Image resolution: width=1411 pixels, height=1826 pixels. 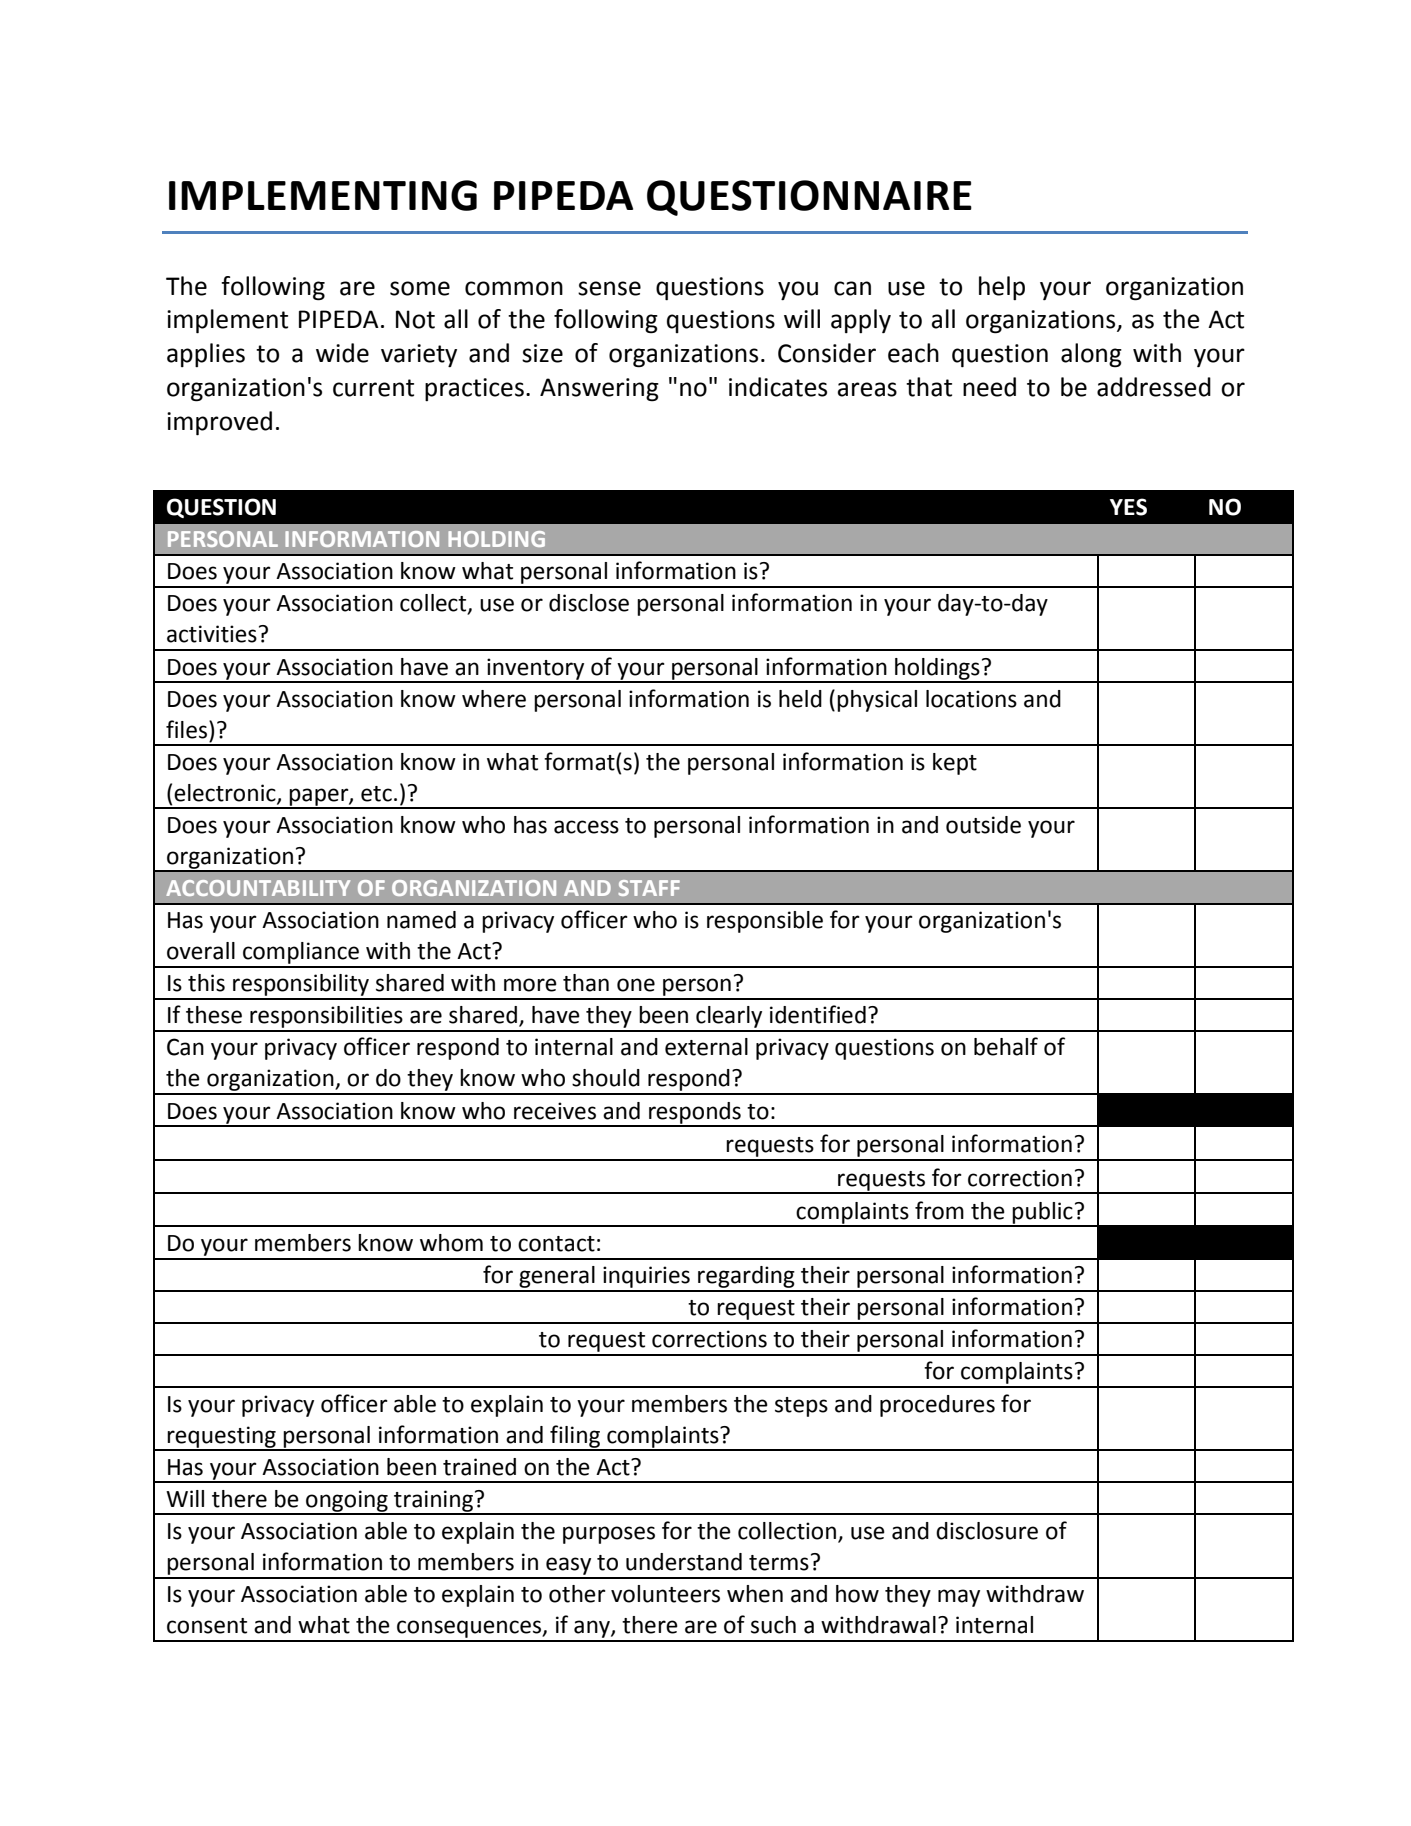 What do you see at coordinates (201, 951) in the image?
I see `overall` at bounding box center [201, 951].
